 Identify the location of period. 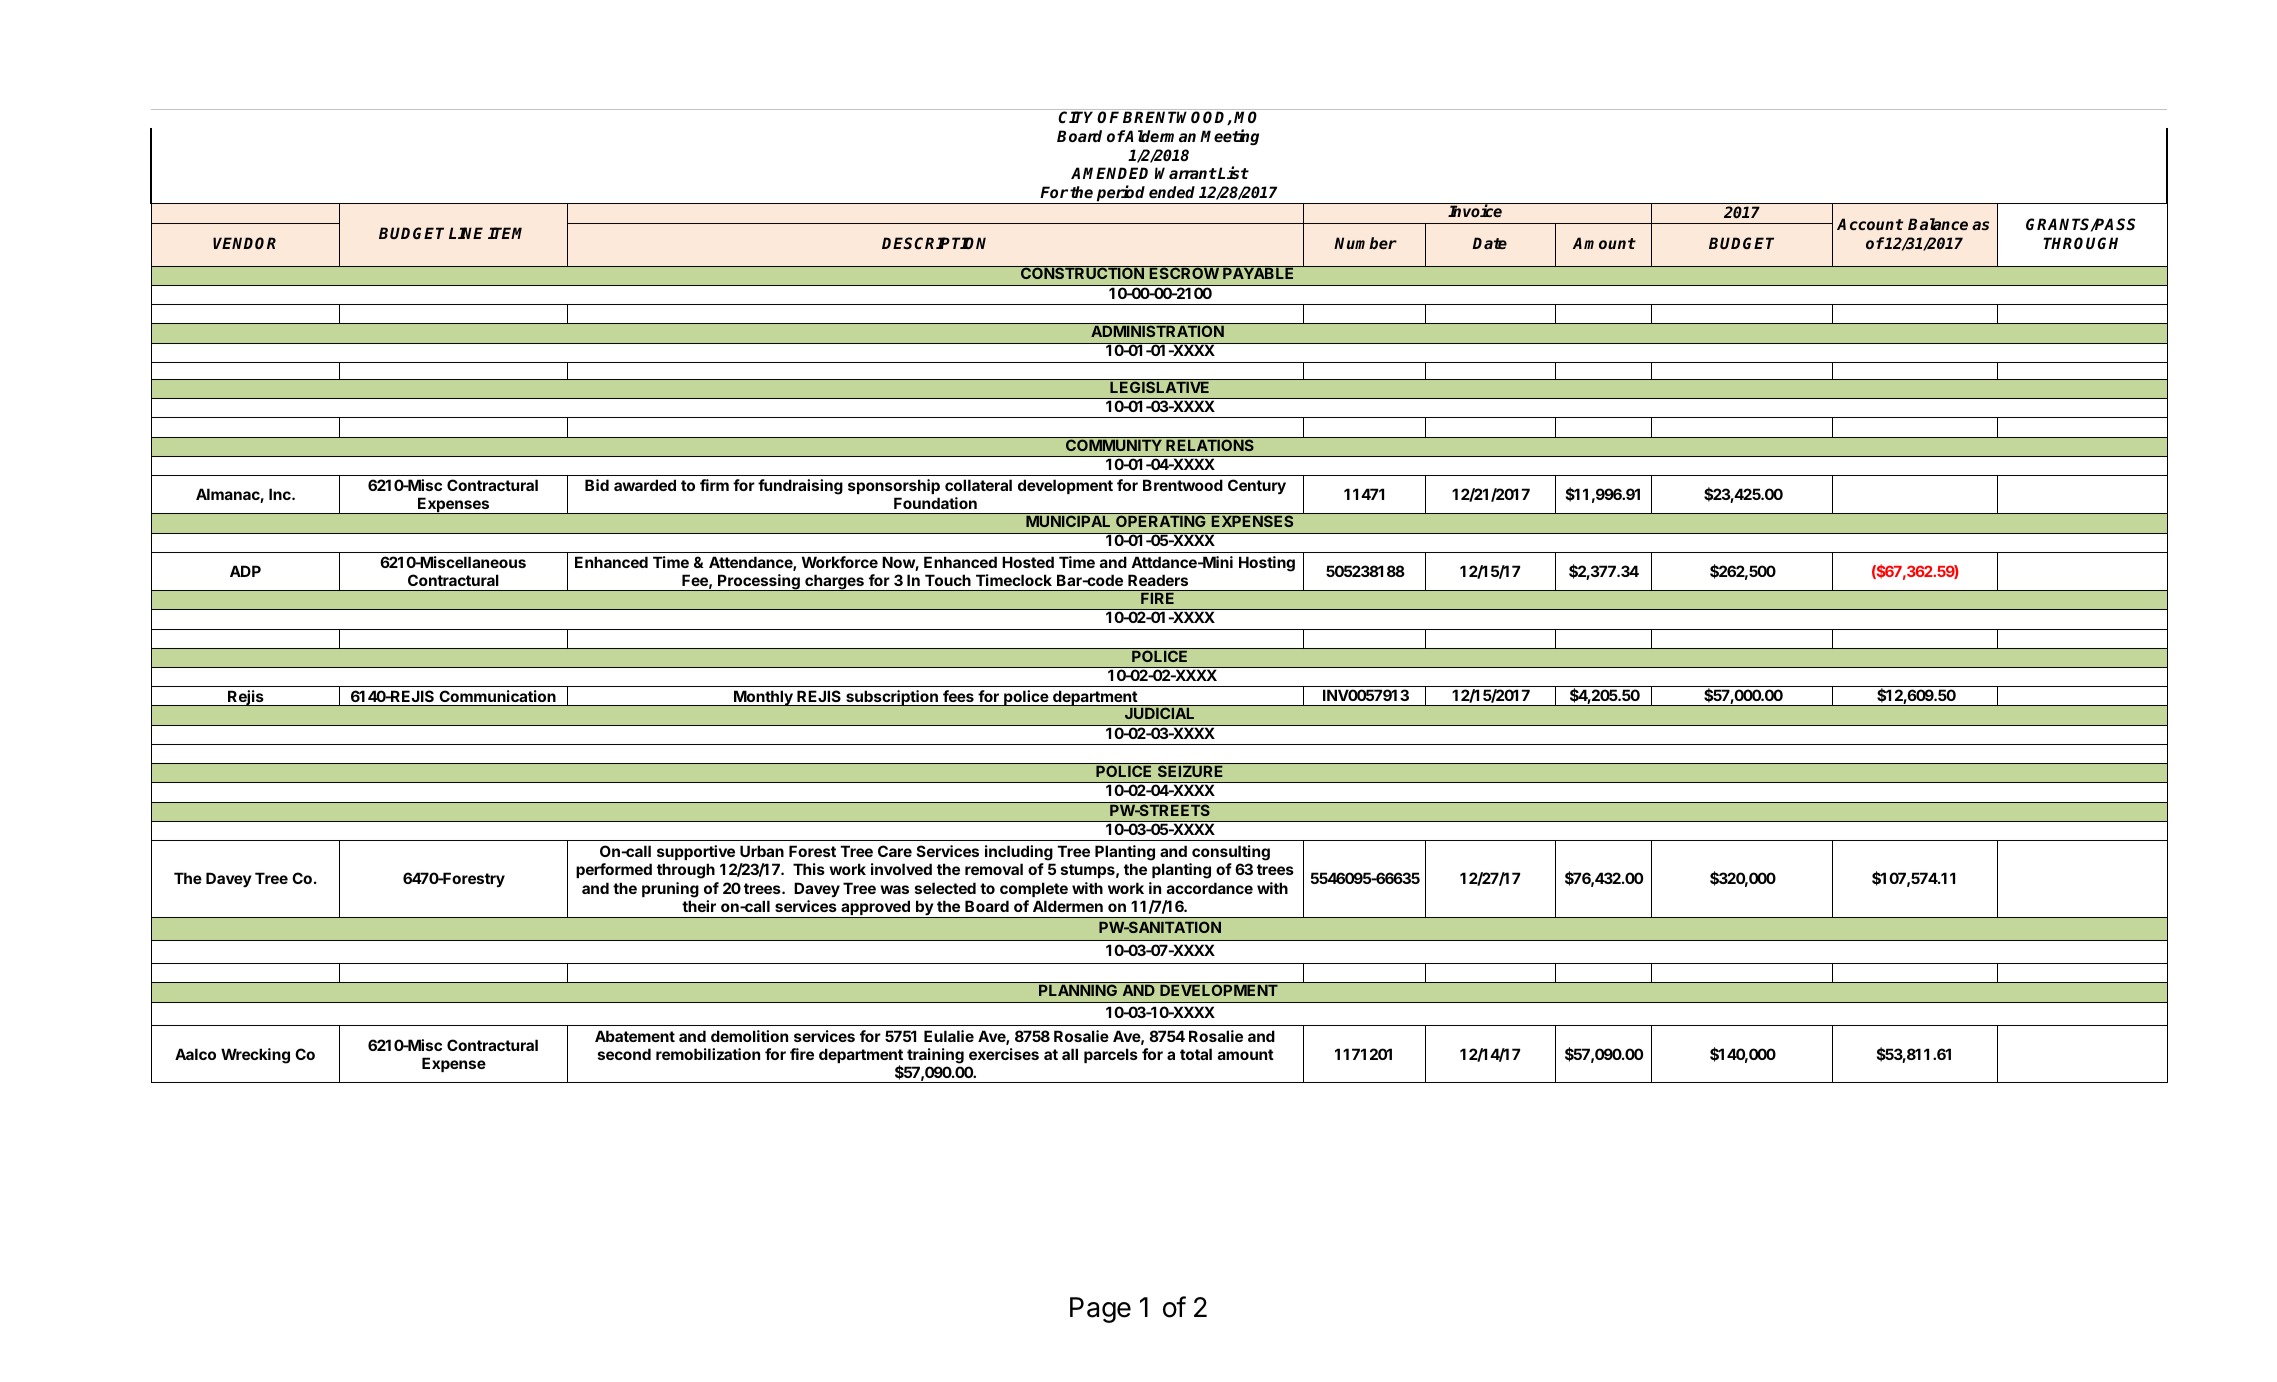
(1121, 194).
